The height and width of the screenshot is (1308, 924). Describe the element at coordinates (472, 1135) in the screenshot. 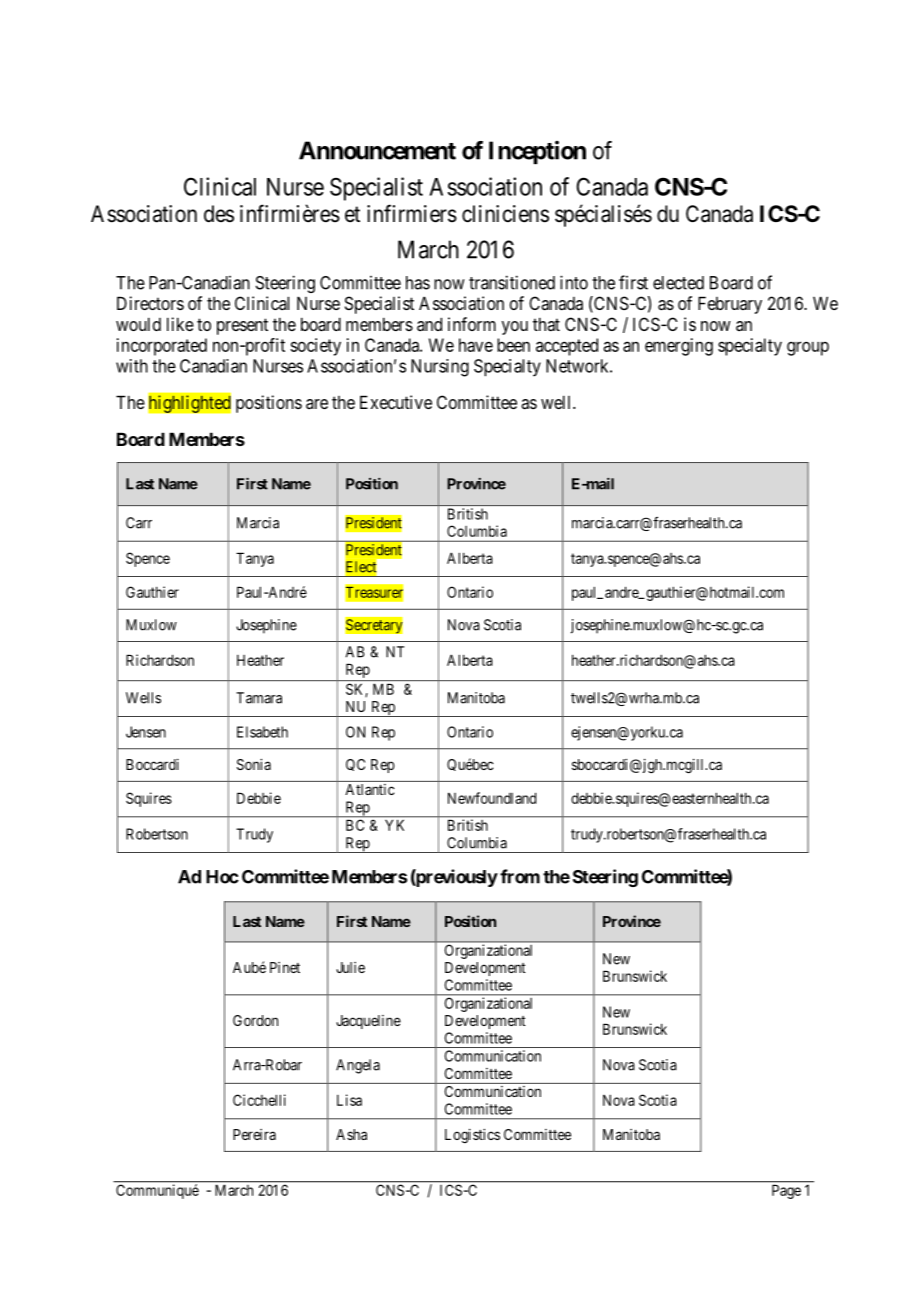

I see `Logistics` at that location.
